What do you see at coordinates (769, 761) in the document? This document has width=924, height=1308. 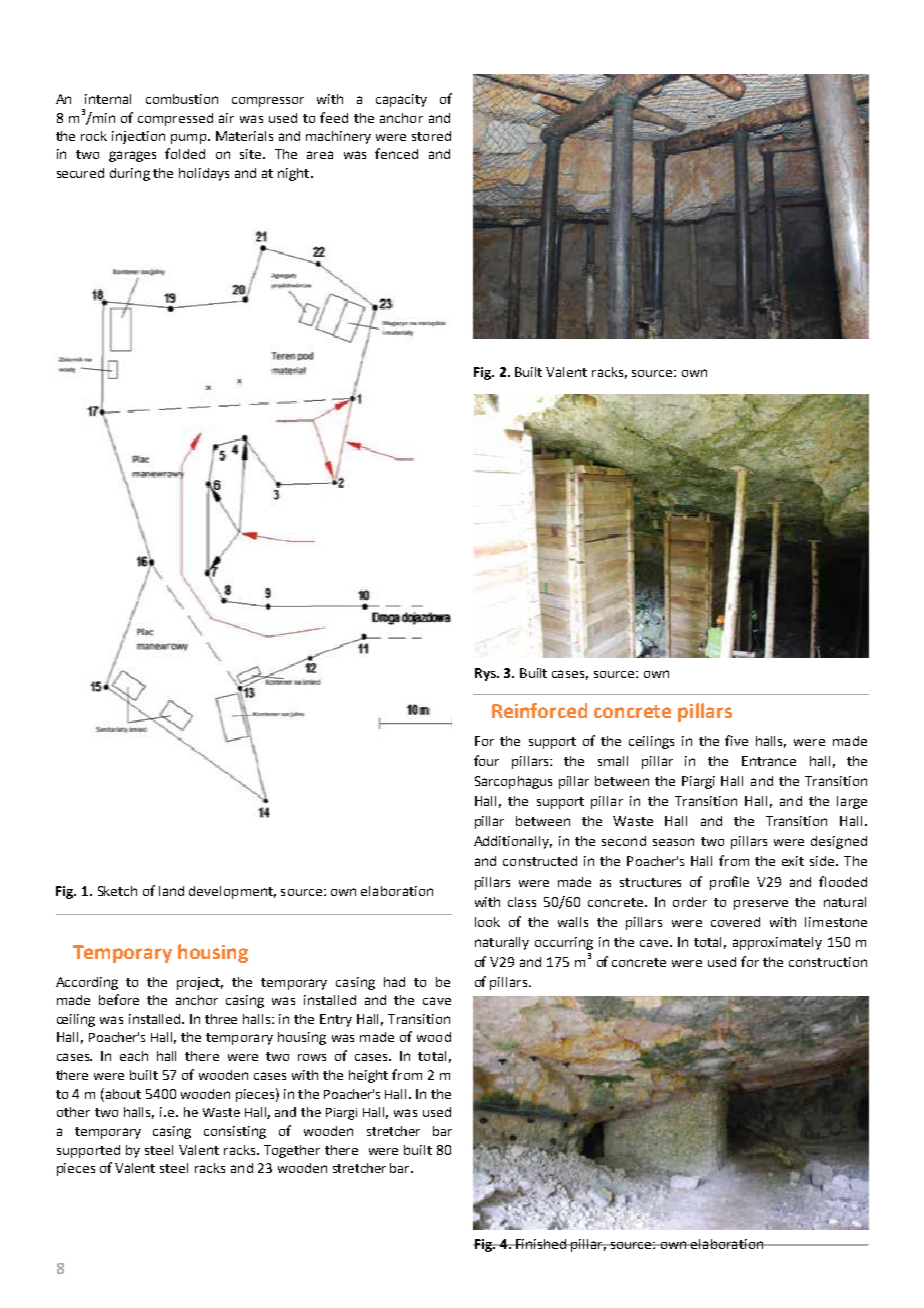 I see `Entrance` at bounding box center [769, 761].
